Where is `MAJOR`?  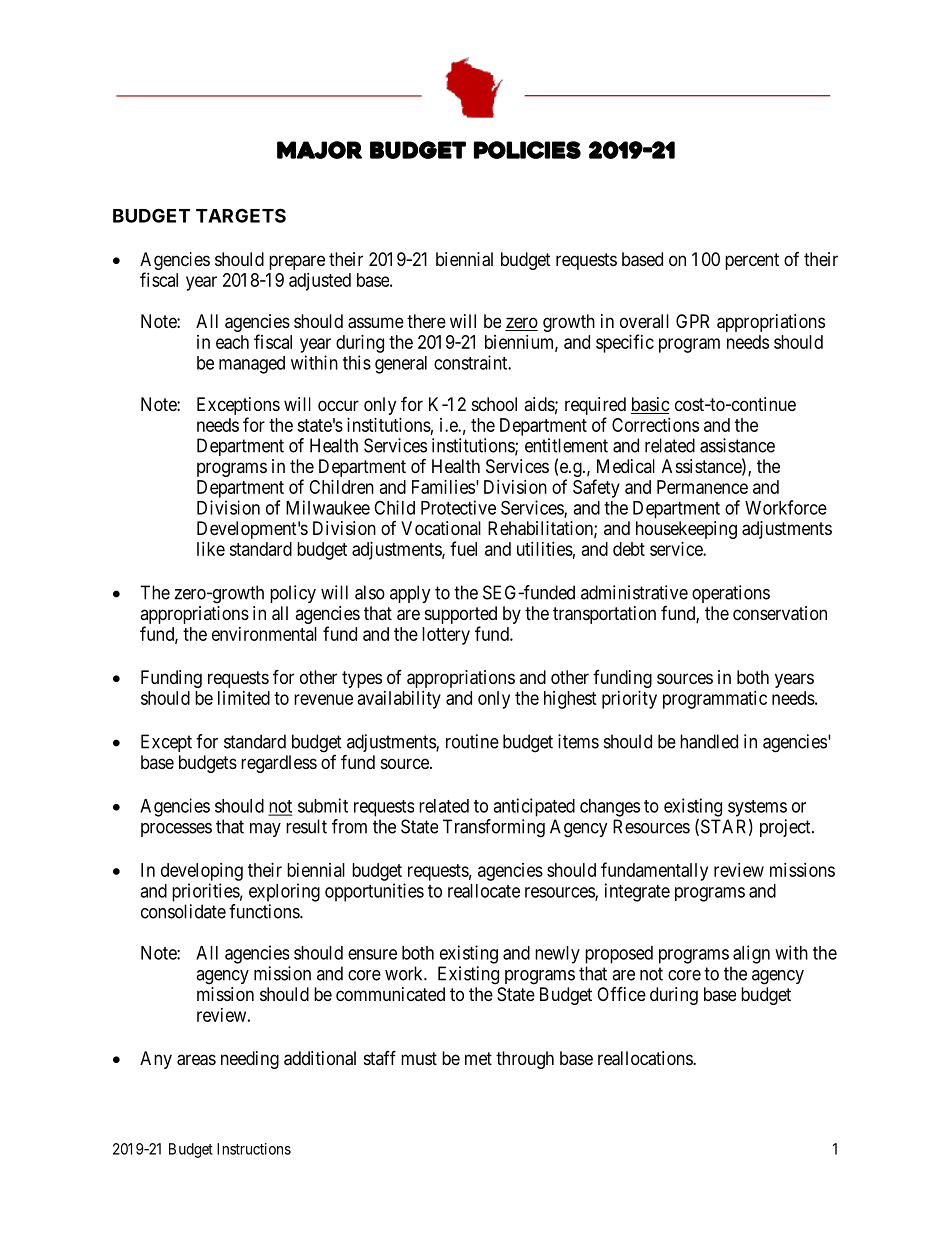
MAJOR is located at coordinates (319, 150).
